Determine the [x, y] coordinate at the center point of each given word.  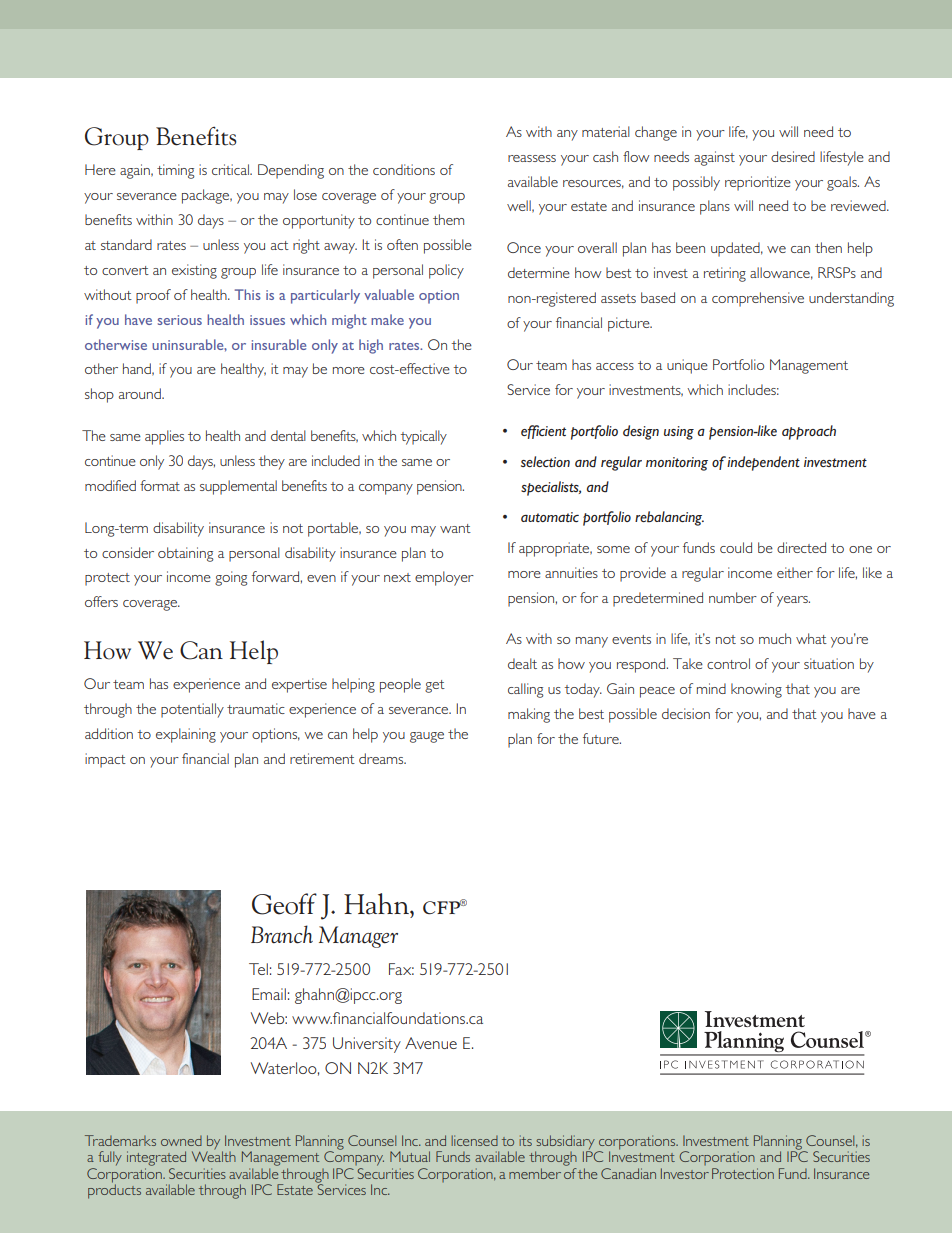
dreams [382, 758]
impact [105, 760]
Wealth [214, 1155]
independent [763, 463]
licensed [474, 1140]
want [455, 528]
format [160, 485]
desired [793, 156]
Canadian [628, 1173]
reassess [532, 158]
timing [175, 171]
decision [686, 713]
